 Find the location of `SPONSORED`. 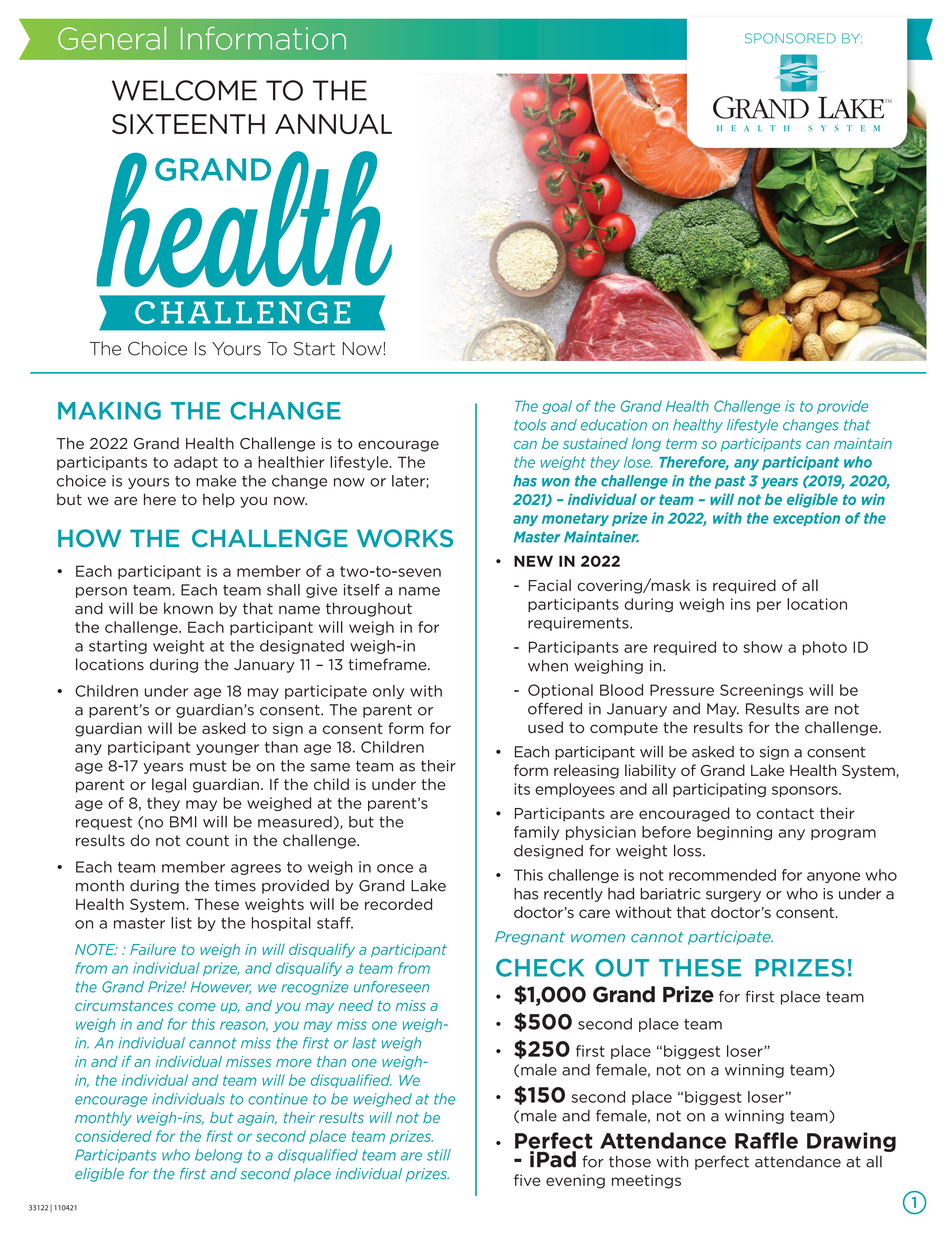

SPONSORED is located at coordinates (790, 38).
